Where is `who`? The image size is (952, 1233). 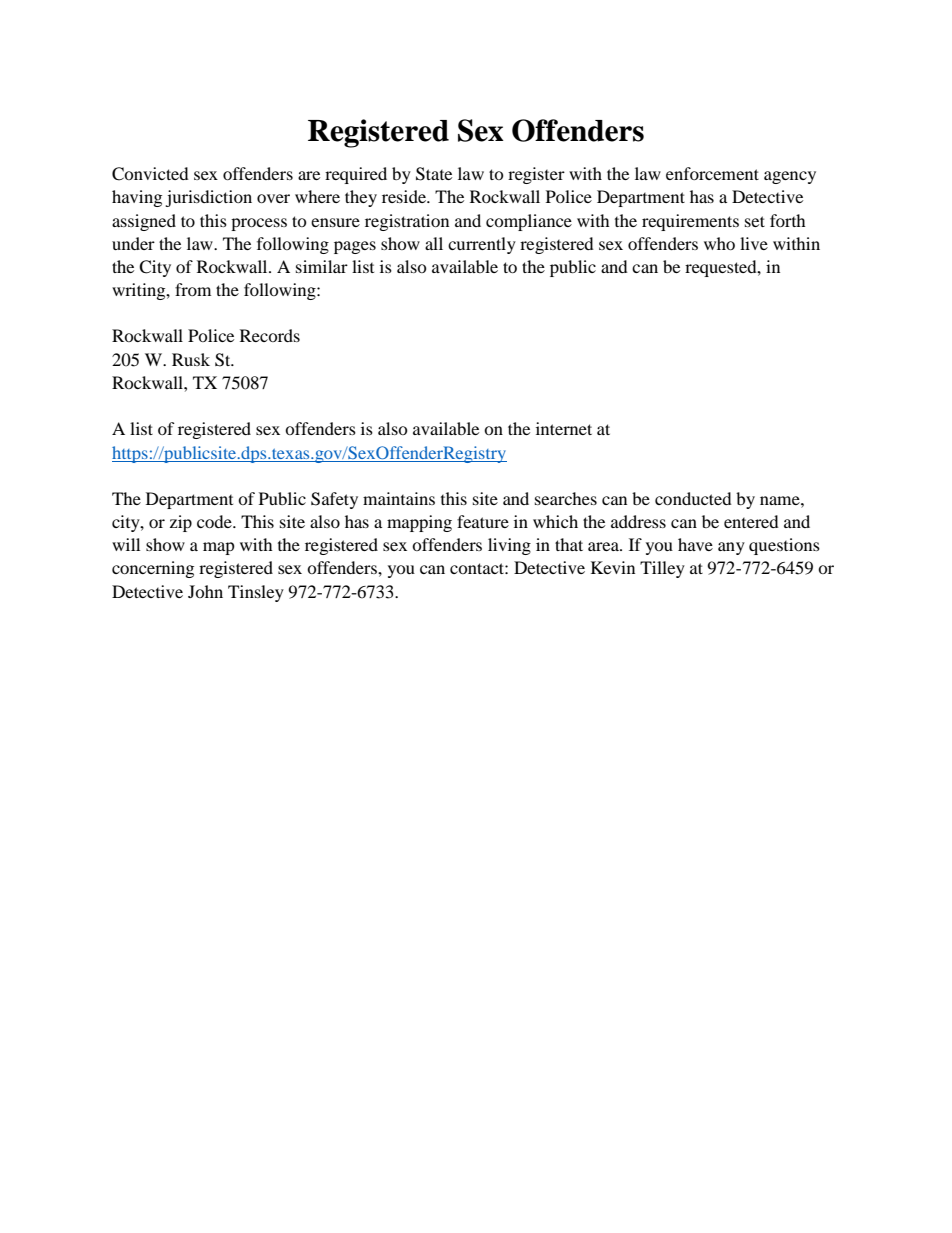 who is located at coordinates (719, 243).
